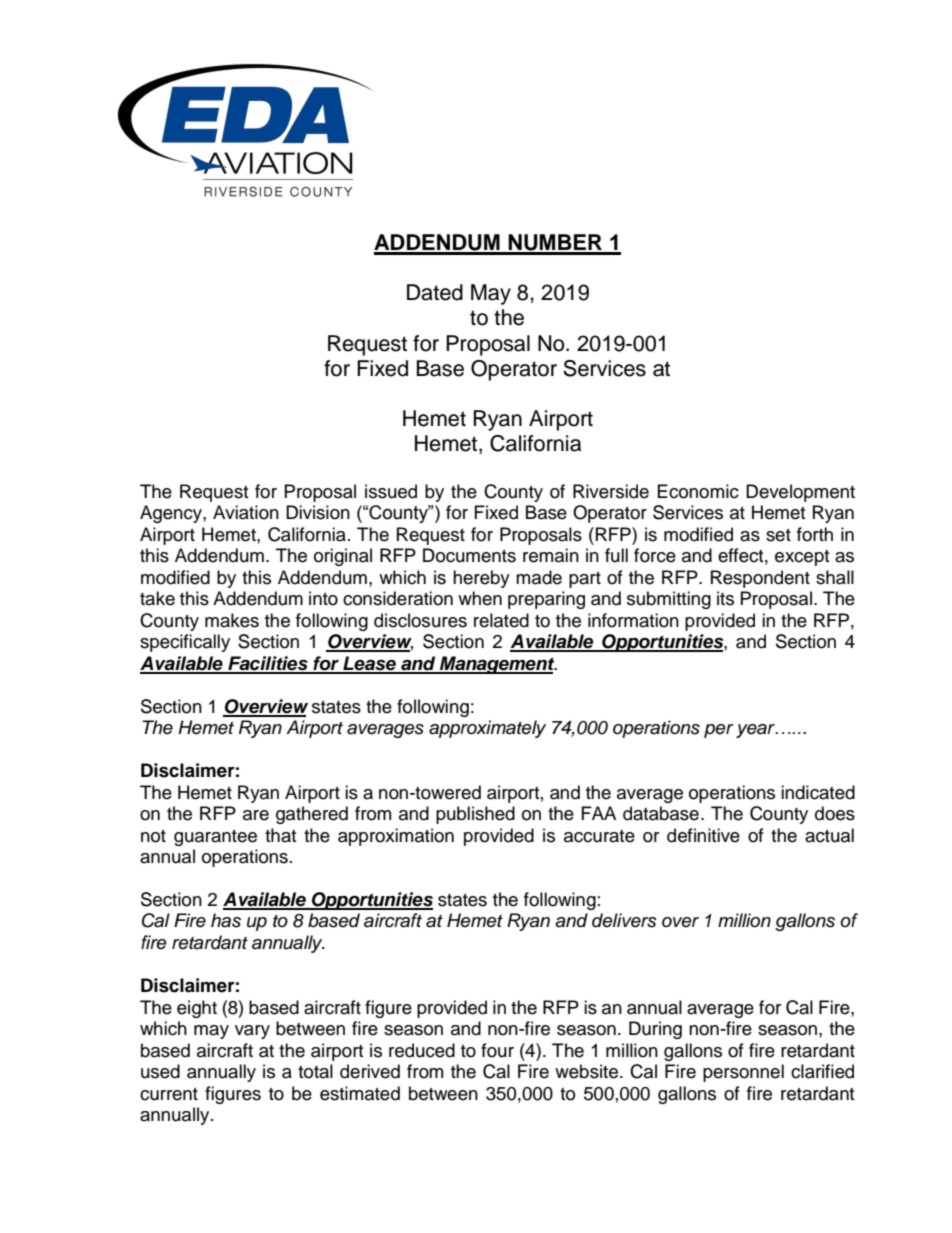 The width and height of the screenshot is (952, 1233). What do you see at coordinates (698, 491) in the screenshot?
I see `Economic` at bounding box center [698, 491].
